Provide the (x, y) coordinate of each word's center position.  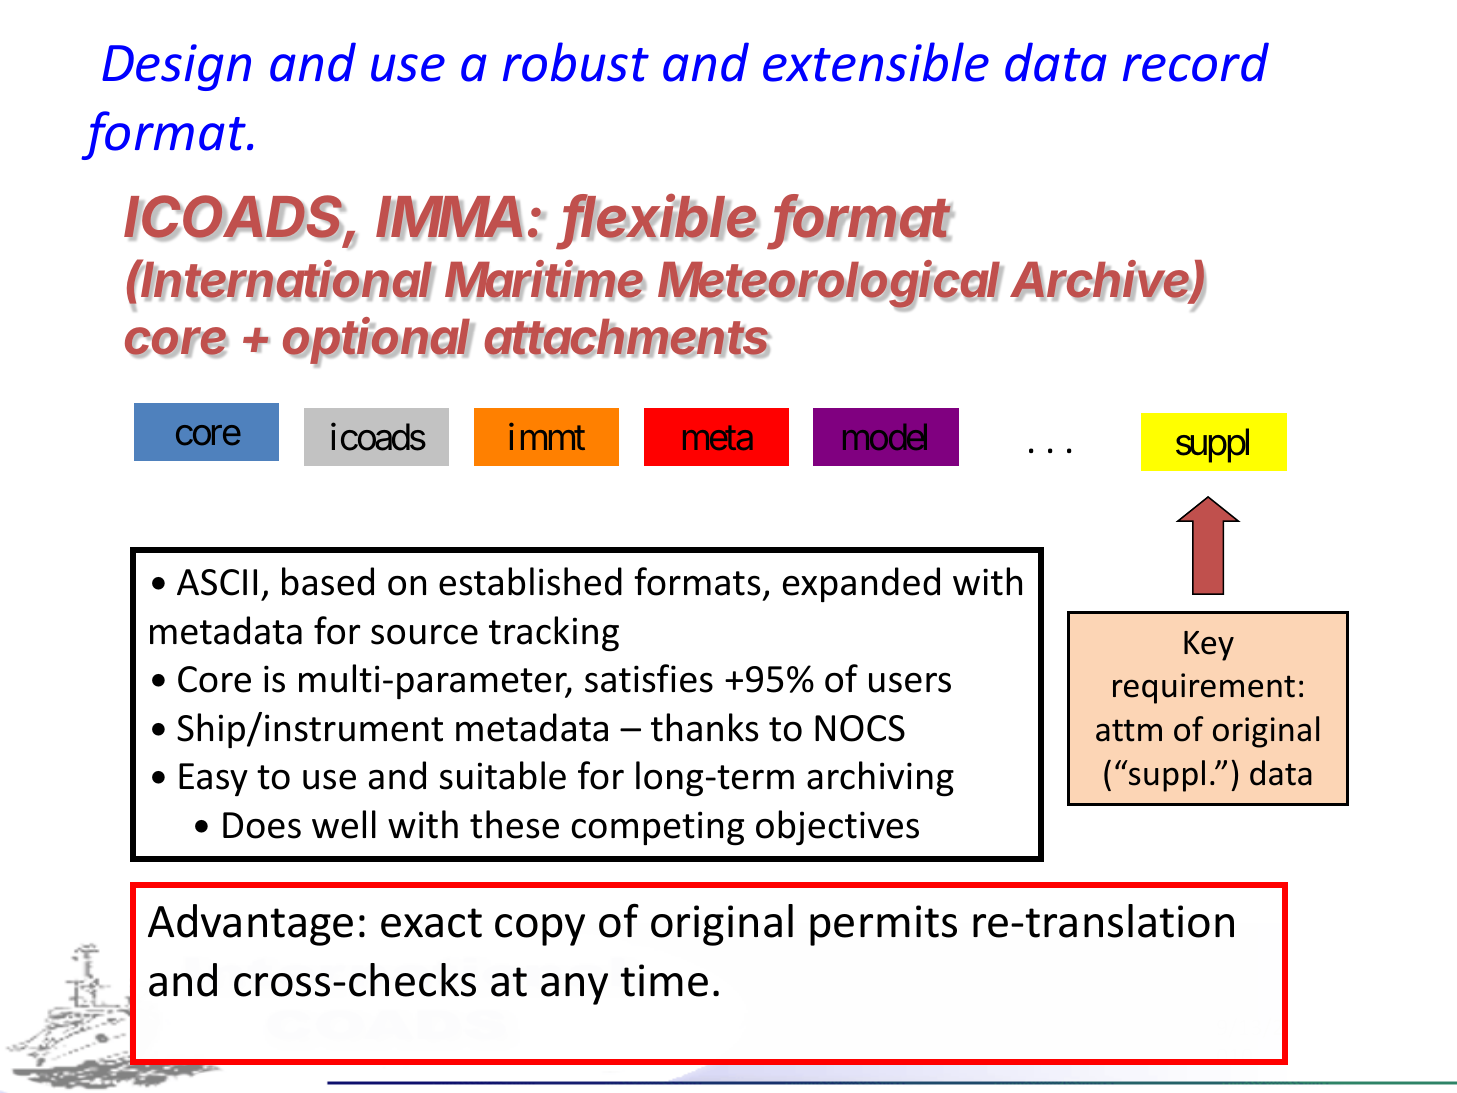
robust (576, 62)
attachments (627, 338)
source (424, 634)
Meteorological (830, 285)
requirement (1204, 688)
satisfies (649, 678)
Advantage (250, 925)
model (885, 437)
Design (176, 67)
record (1196, 62)
